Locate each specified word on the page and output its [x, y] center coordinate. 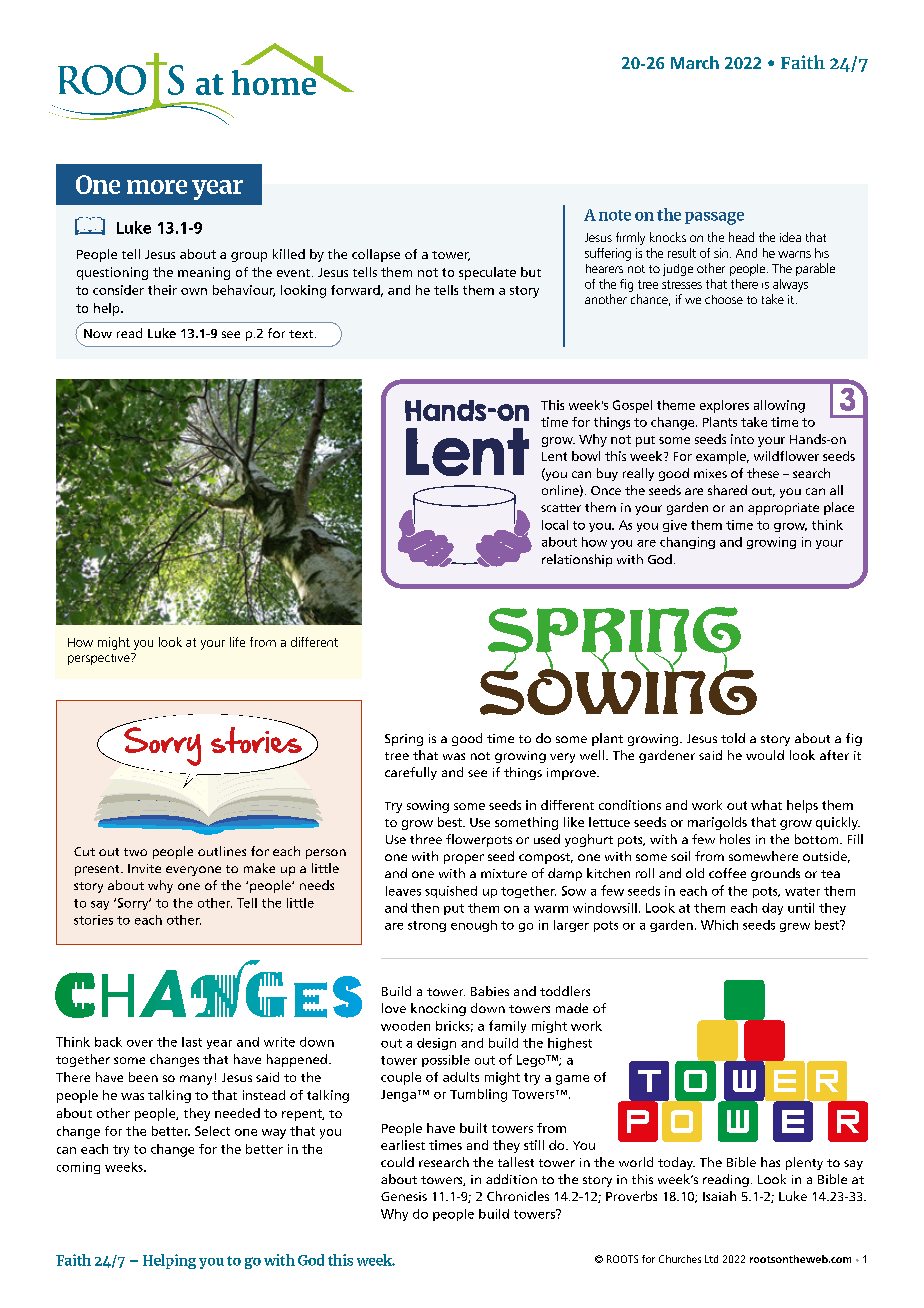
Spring [404, 740]
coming [78, 1168]
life [237, 642]
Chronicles [518, 1196]
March [695, 62]
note [615, 215]
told [733, 738]
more [157, 187]
